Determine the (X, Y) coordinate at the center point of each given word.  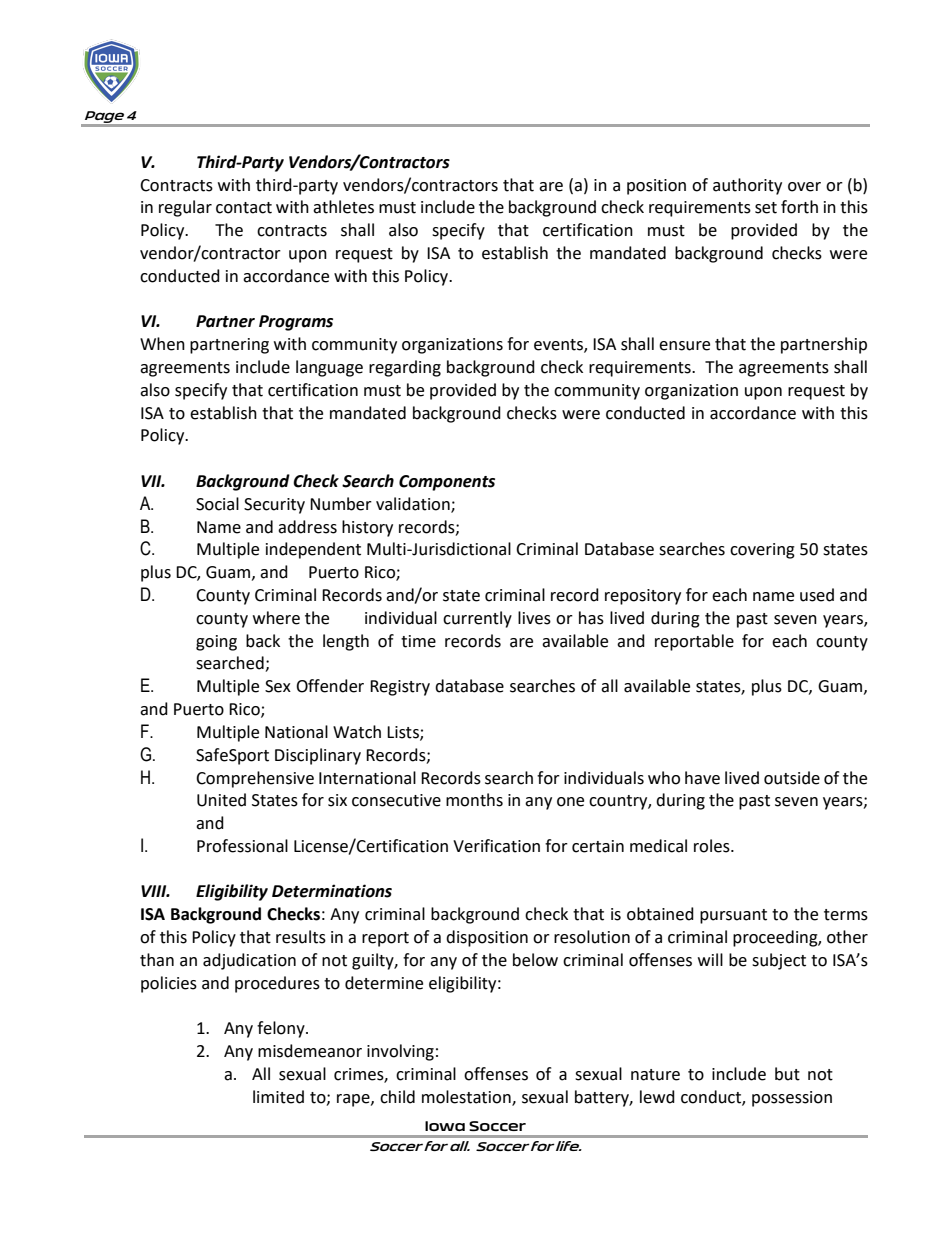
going (216, 643)
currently (477, 619)
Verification (496, 846)
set (766, 208)
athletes (343, 207)
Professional (242, 846)
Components (447, 483)
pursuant (733, 916)
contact (244, 208)
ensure (684, 346)
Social (217, 504)
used (817, 595)
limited (278, 1097)
